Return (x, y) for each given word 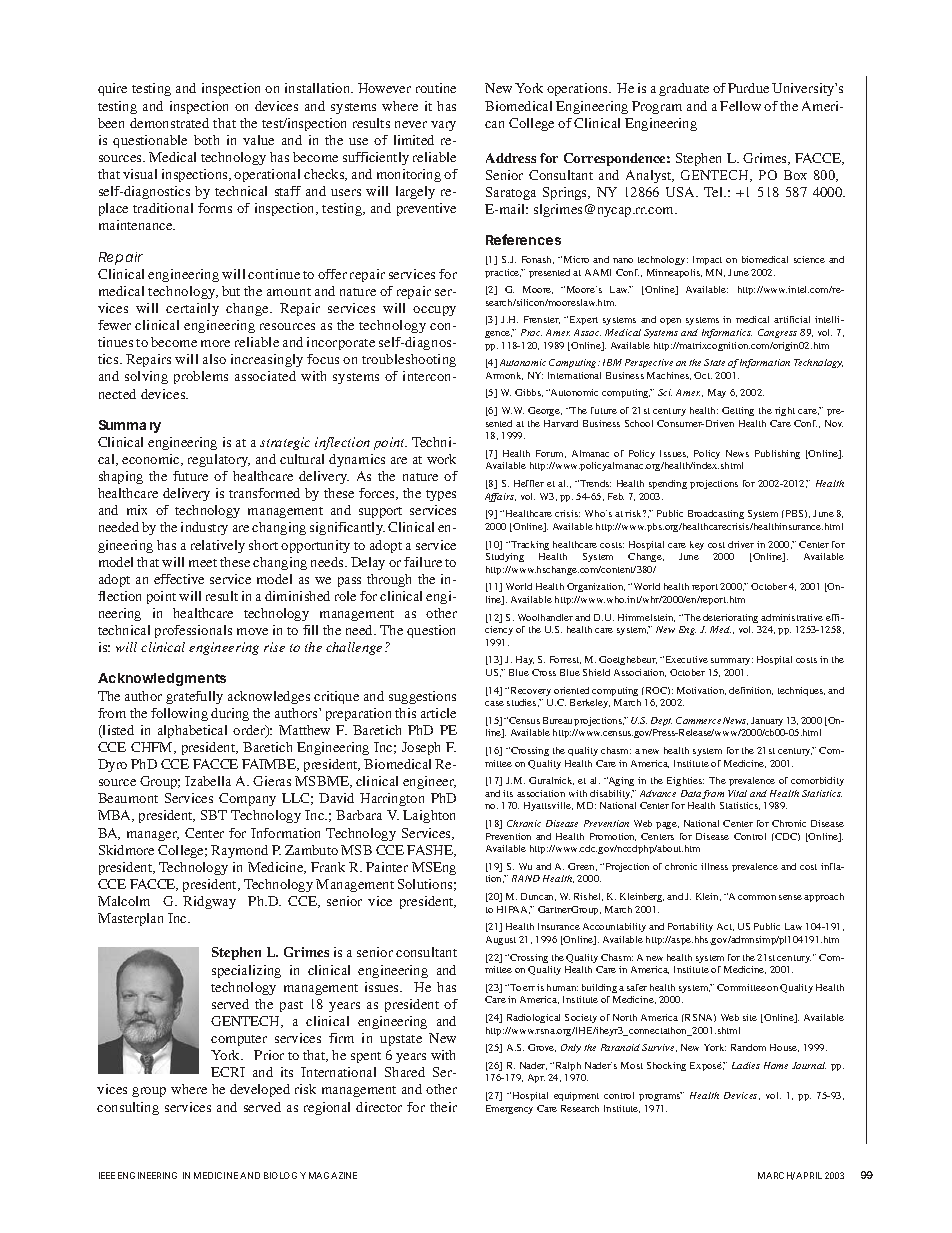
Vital (737, 793)
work (441, 459)
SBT (214, 815)
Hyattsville (548, 806)
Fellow (740, 106)
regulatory (219, 460)
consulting (128, 1108)
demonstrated (169, 123)
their (443, 1107)
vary (443, 126)
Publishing (777, 454)
